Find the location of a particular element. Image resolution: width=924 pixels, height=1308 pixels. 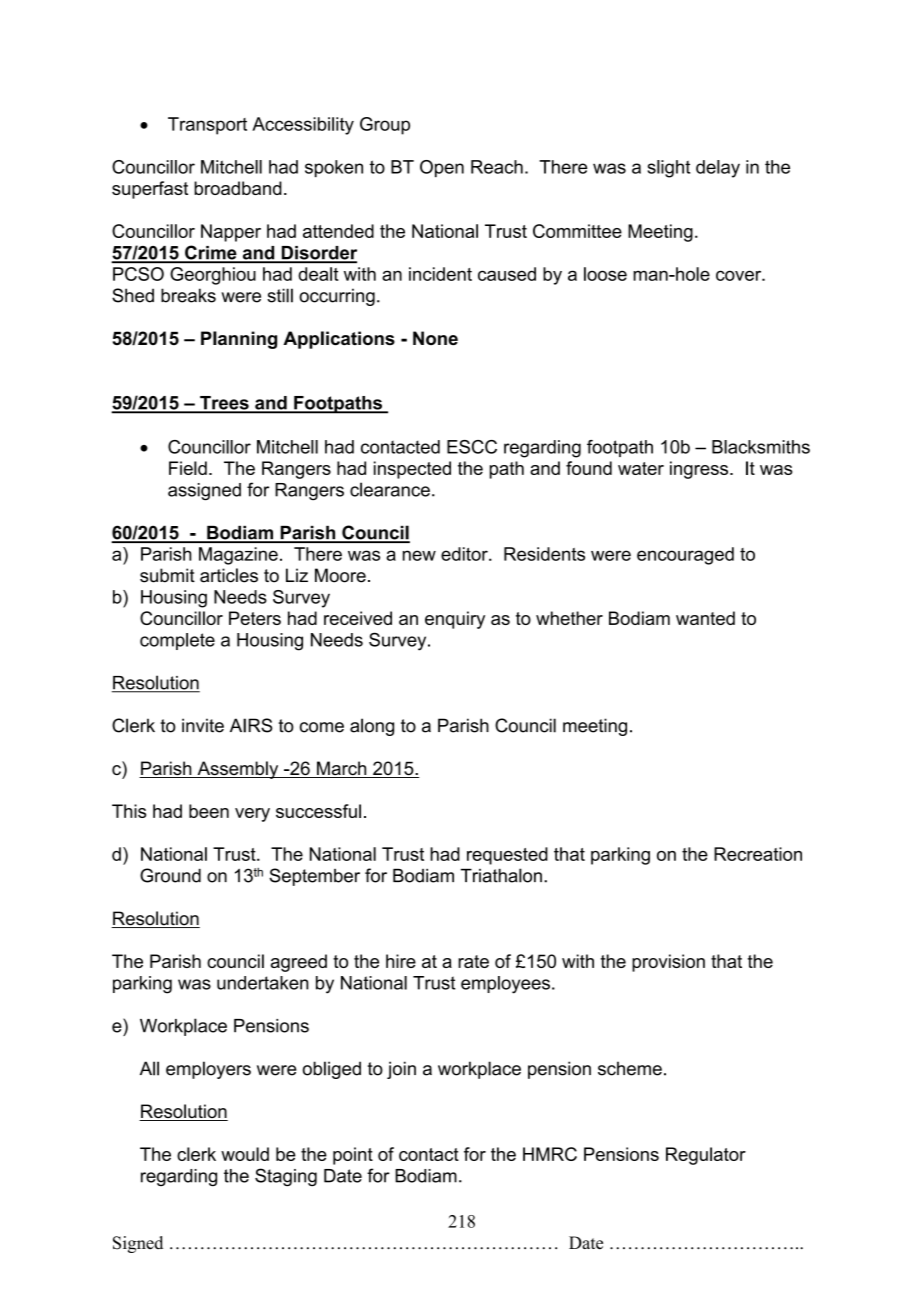

Trees is located at coordinates (224, 404).
